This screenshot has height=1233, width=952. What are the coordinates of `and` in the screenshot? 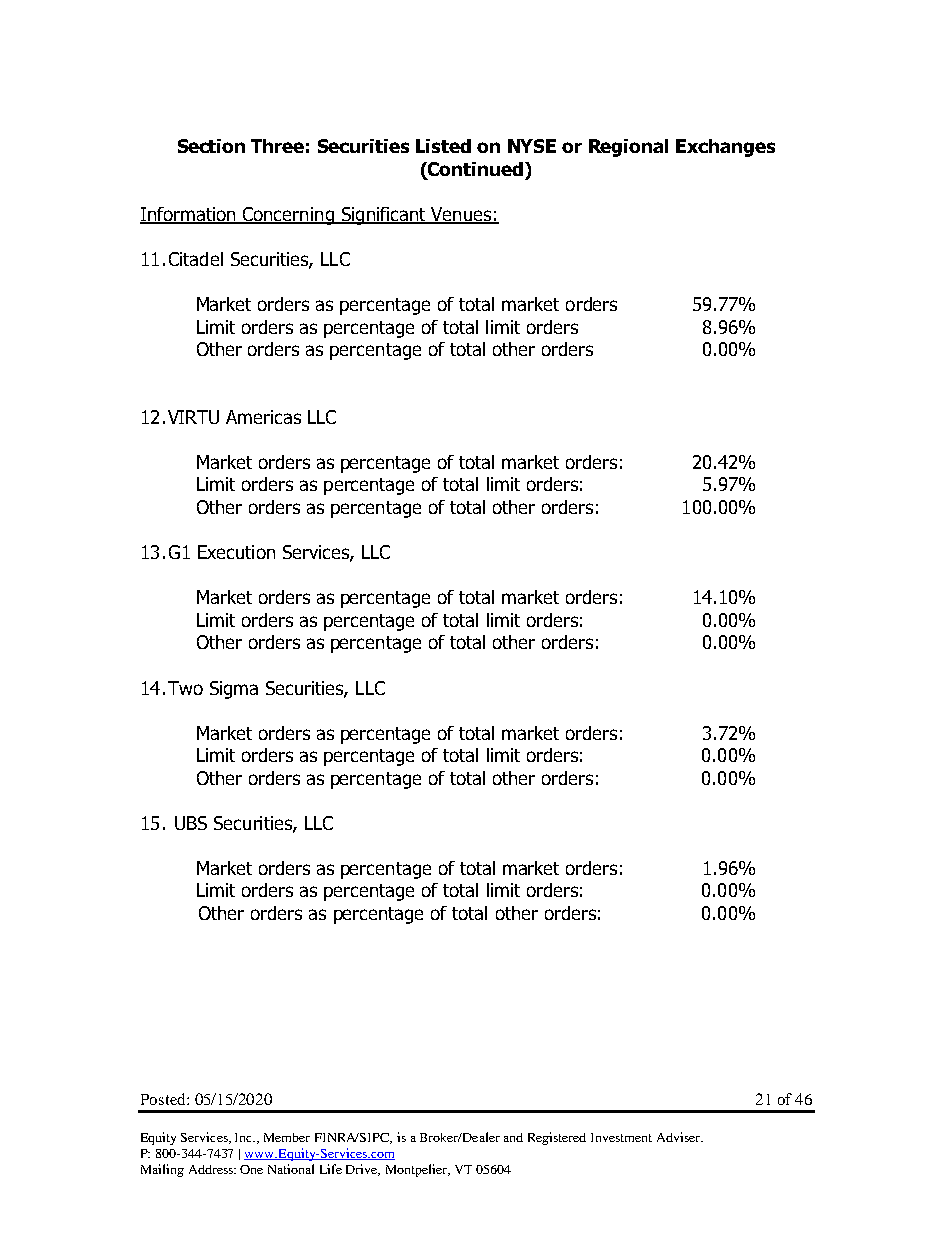 It's located at (513, 1137).
